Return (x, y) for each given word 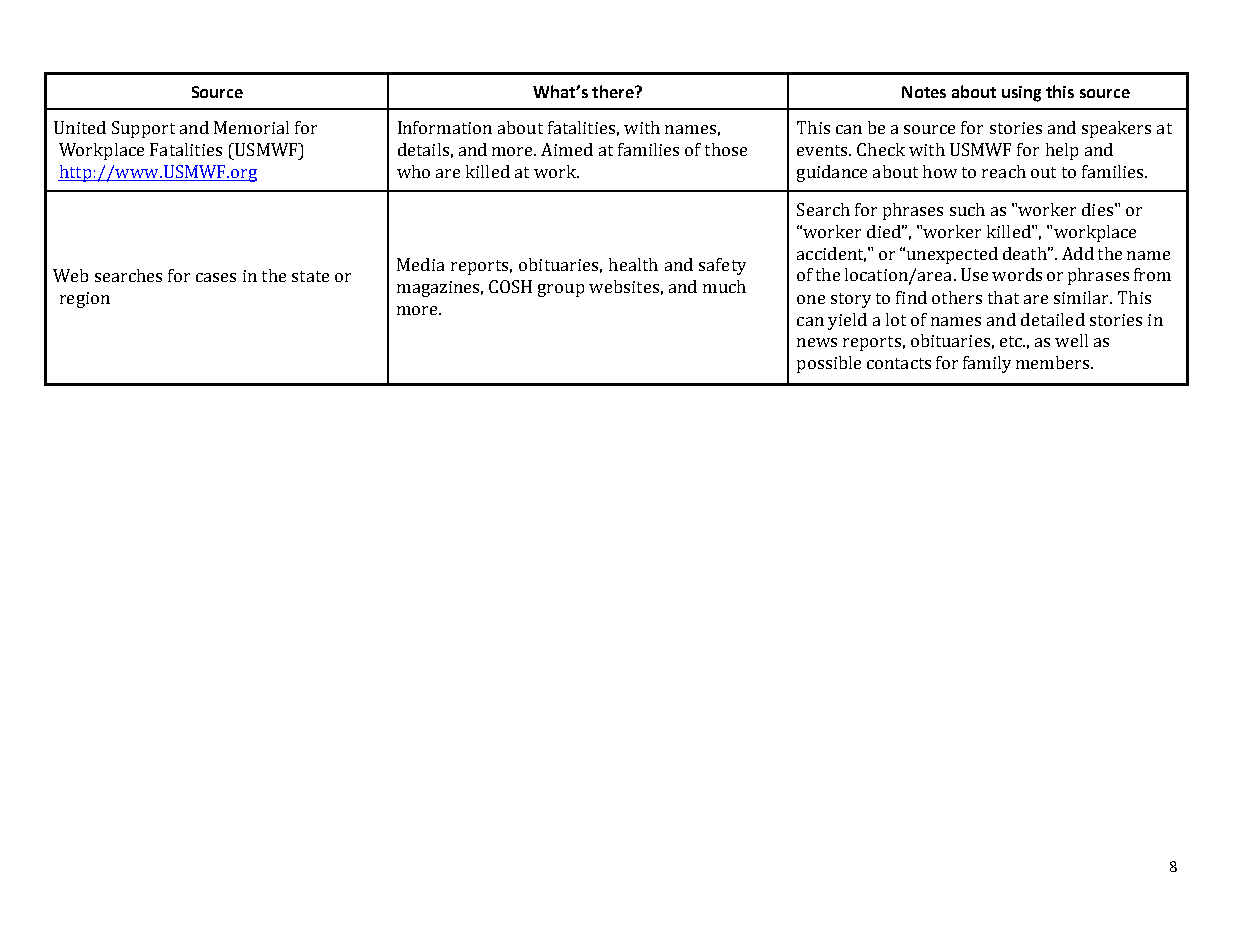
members (1054, 362)
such (967, 209)
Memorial (251, 127)
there (614, 91)
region (85, 300)
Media (420, 264)
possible (829, 364)
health (633, 264)
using (1021, 94)
